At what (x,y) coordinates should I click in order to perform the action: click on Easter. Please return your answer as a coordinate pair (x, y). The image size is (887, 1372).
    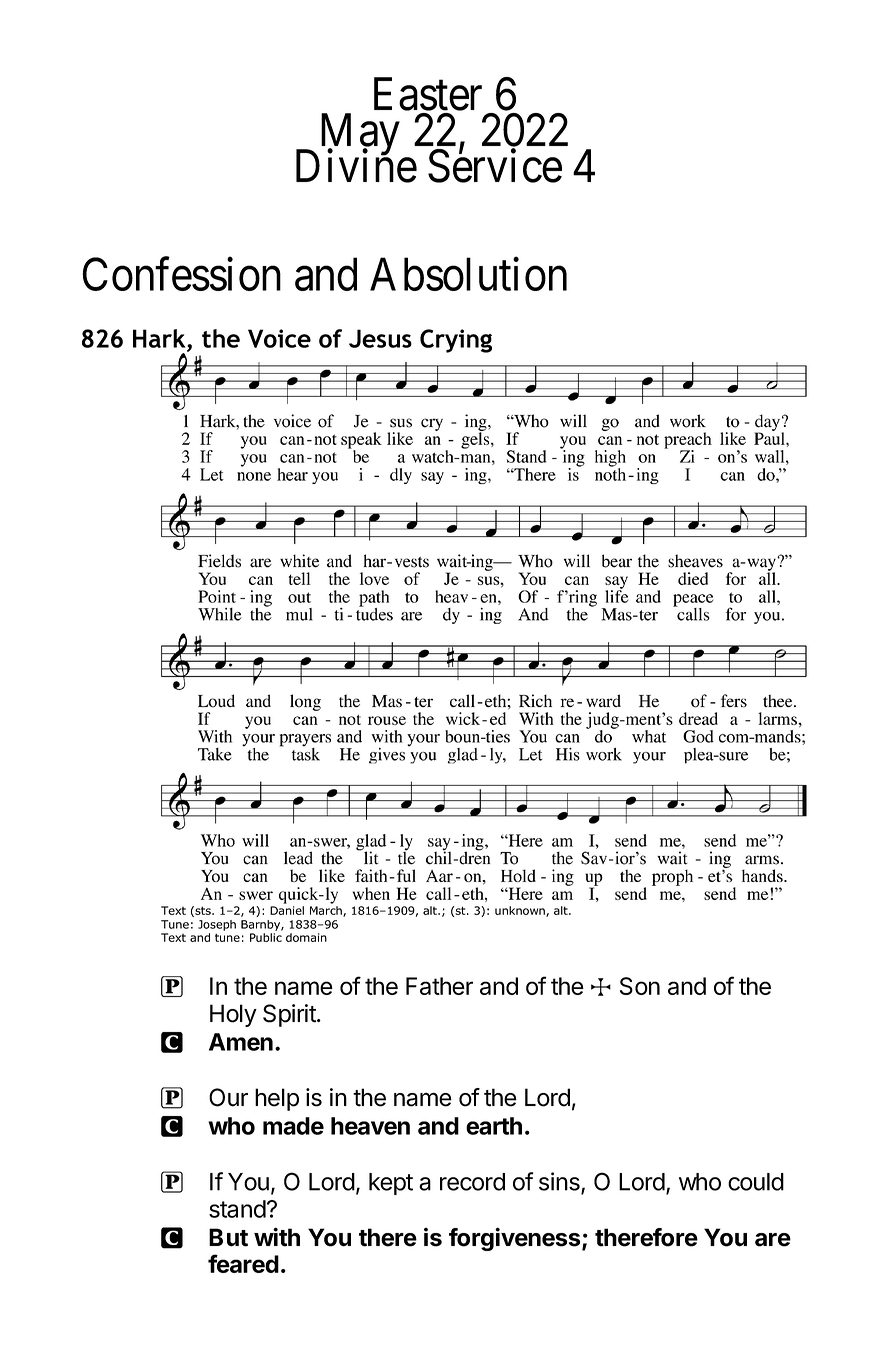
    Looking at the image, I should click on (428, 94).
